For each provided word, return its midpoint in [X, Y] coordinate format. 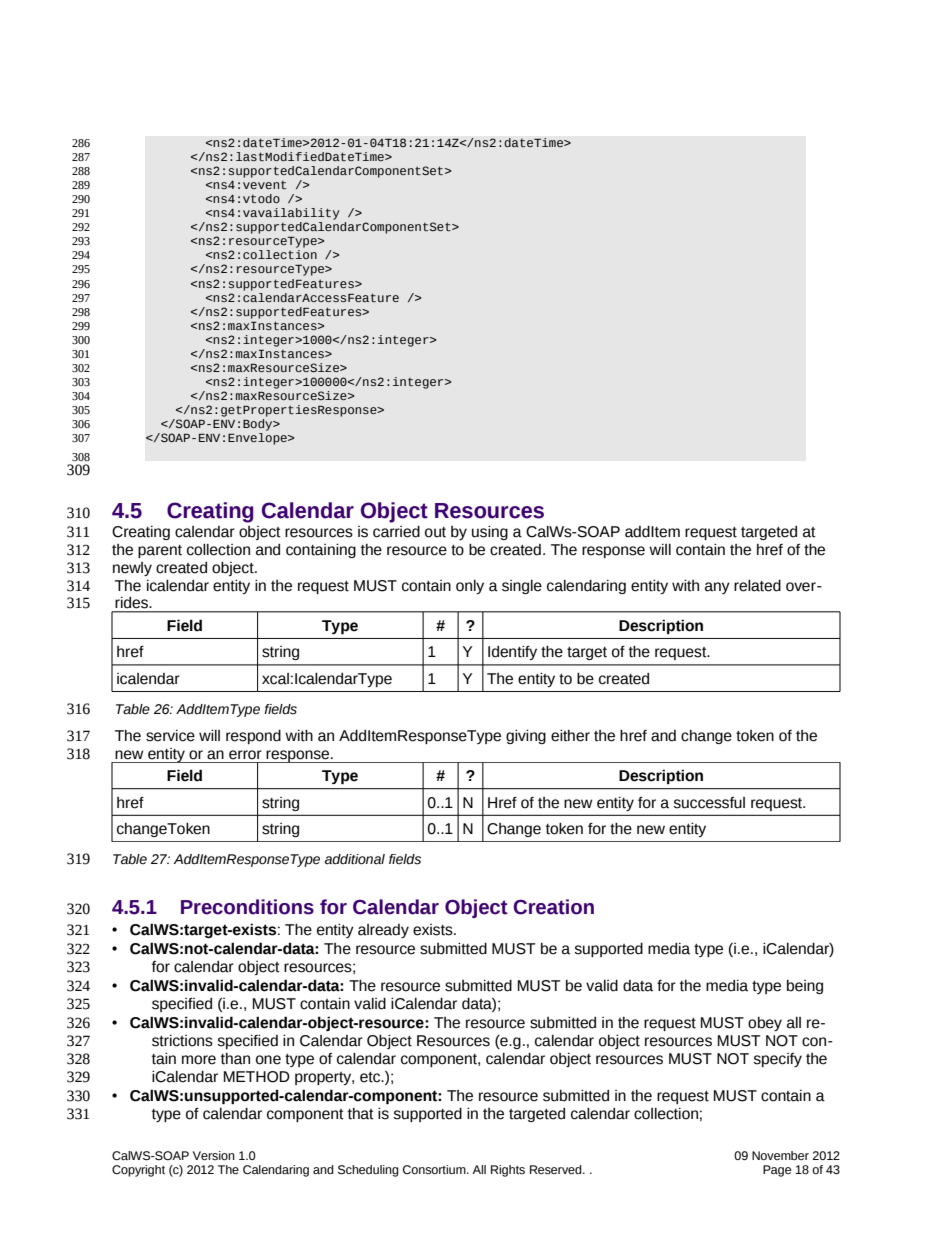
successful [709, 803]
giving [526, 737]
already [383, 931]
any [717, 588]
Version [214, 1155]
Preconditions [247, 907]
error [245, 755]
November [780, 1155]
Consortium [435, 1170]
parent [160, 551]
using [490, 533]
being [805, 987]
